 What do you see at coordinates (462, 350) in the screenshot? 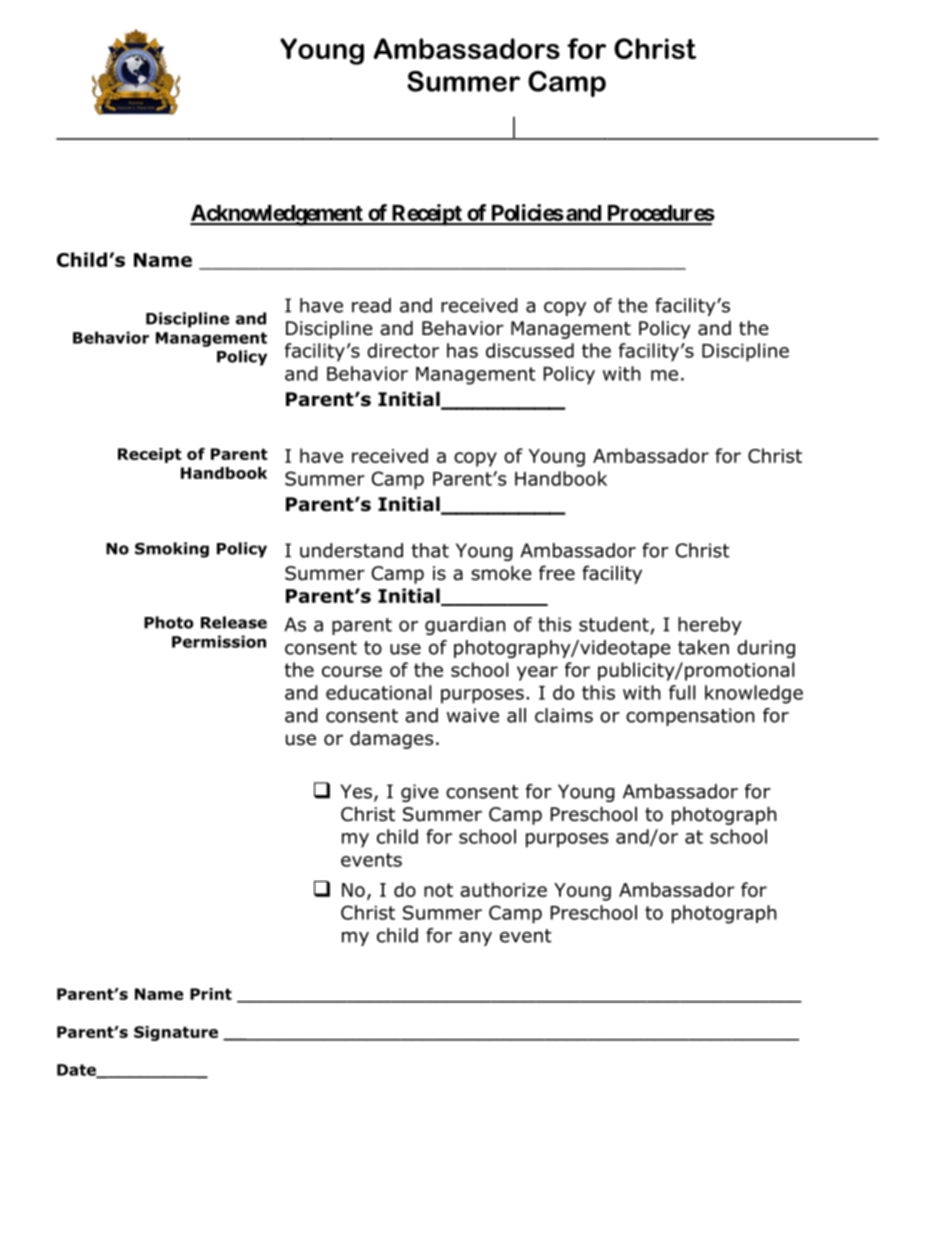
I see `has` at bounding box center [462, 350].
